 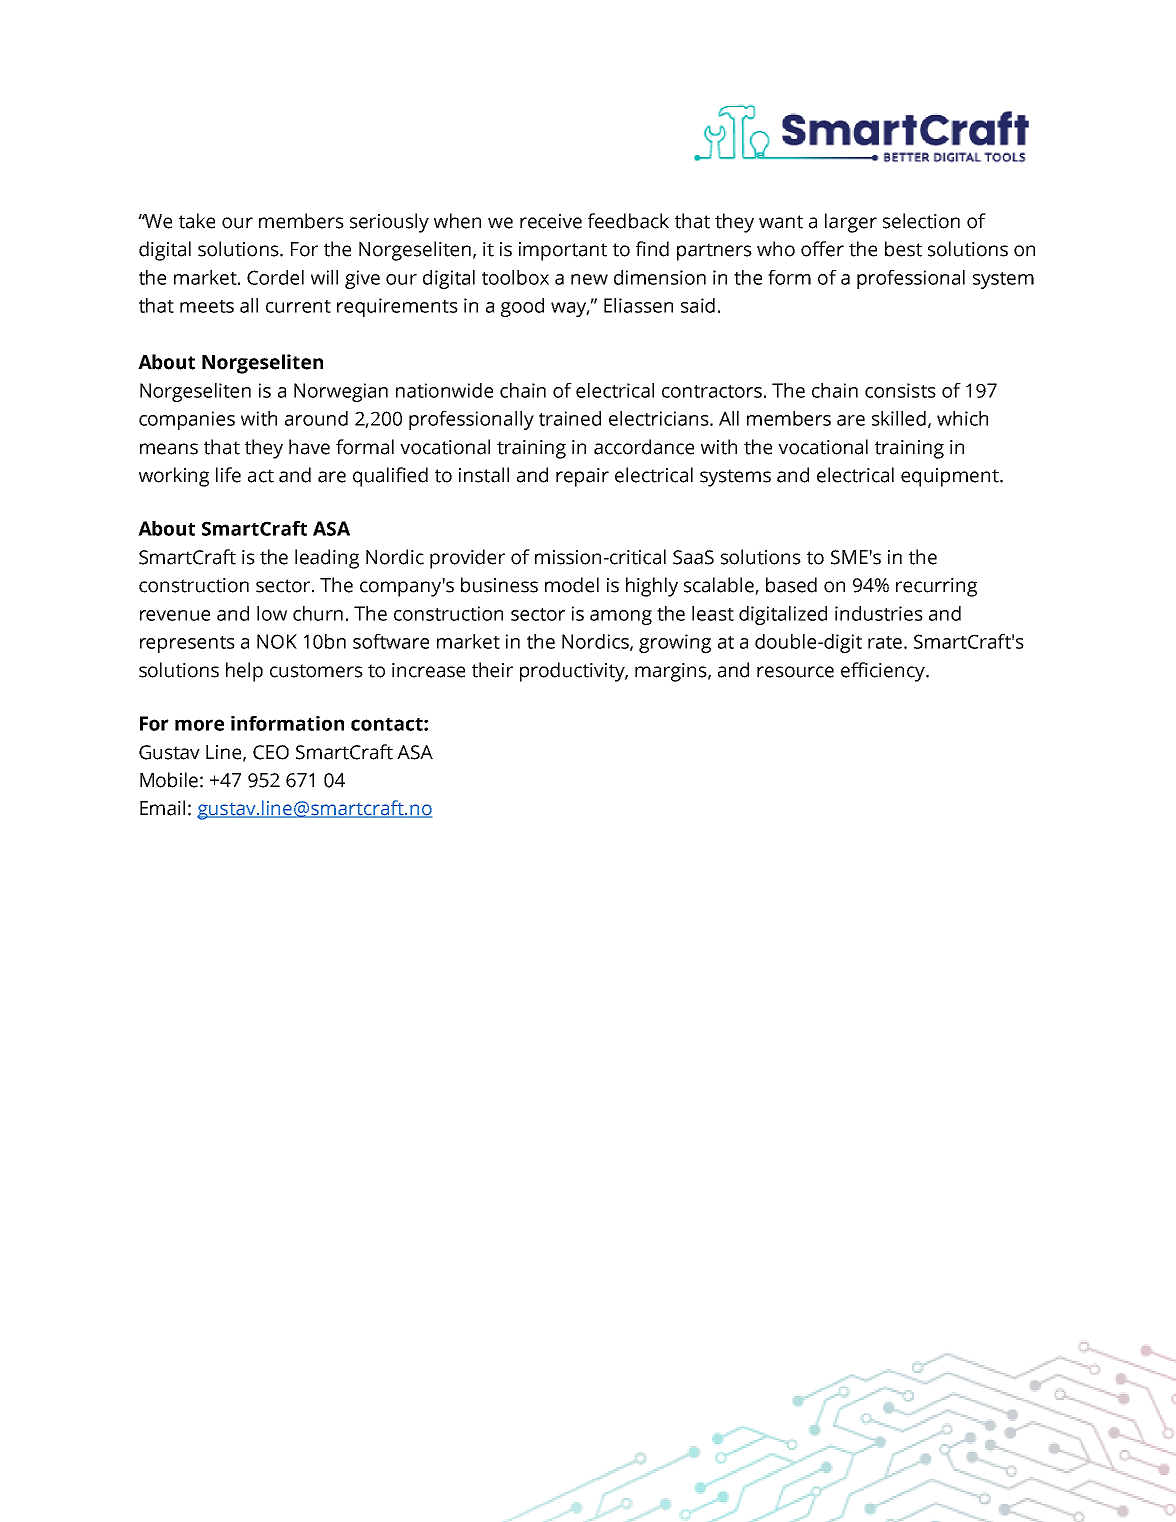 What do you see at coordinates (197, 221) in the screenshot?
I see `take` at bounding box center [197, 221].
